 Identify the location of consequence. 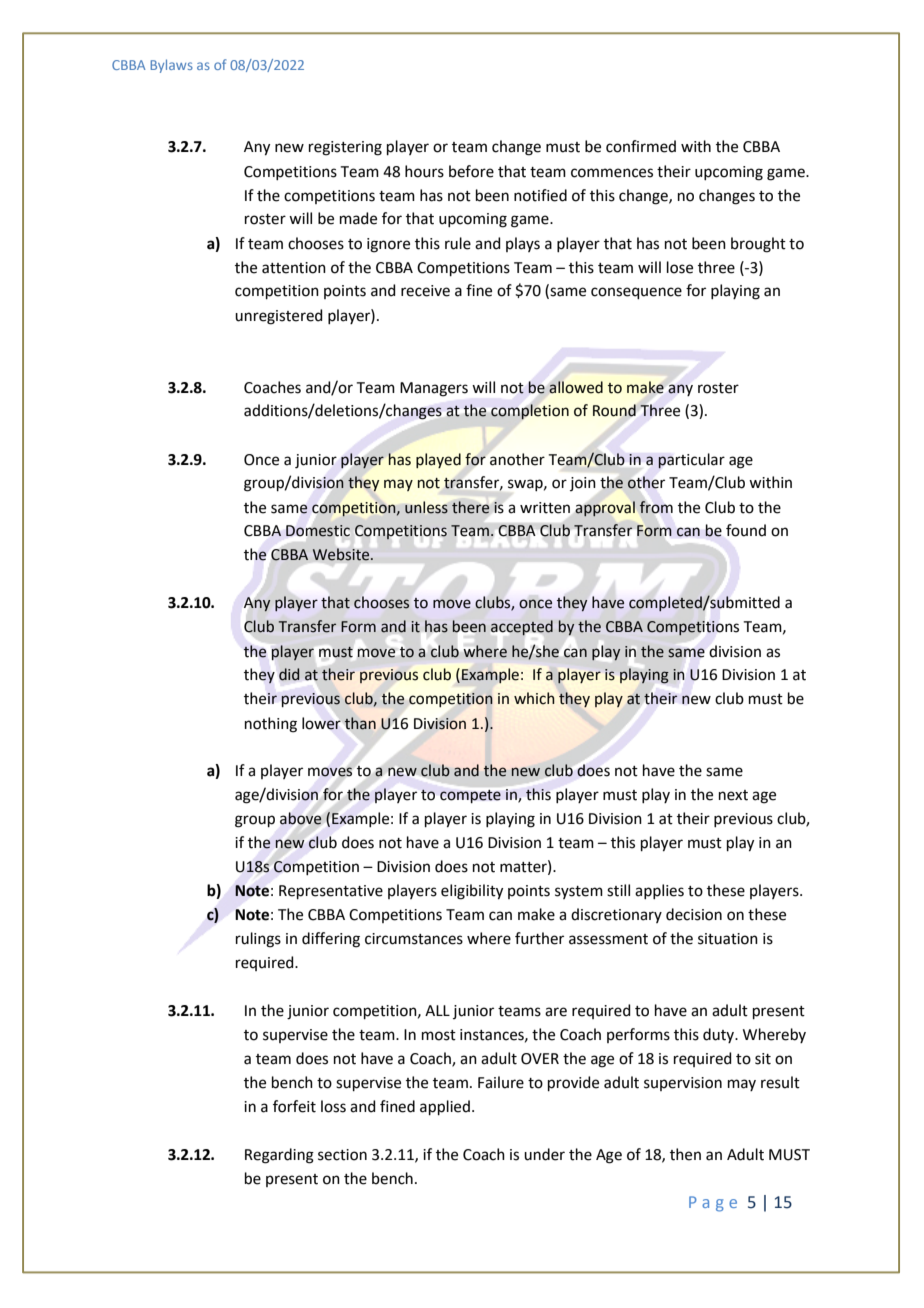
(636, 293).
